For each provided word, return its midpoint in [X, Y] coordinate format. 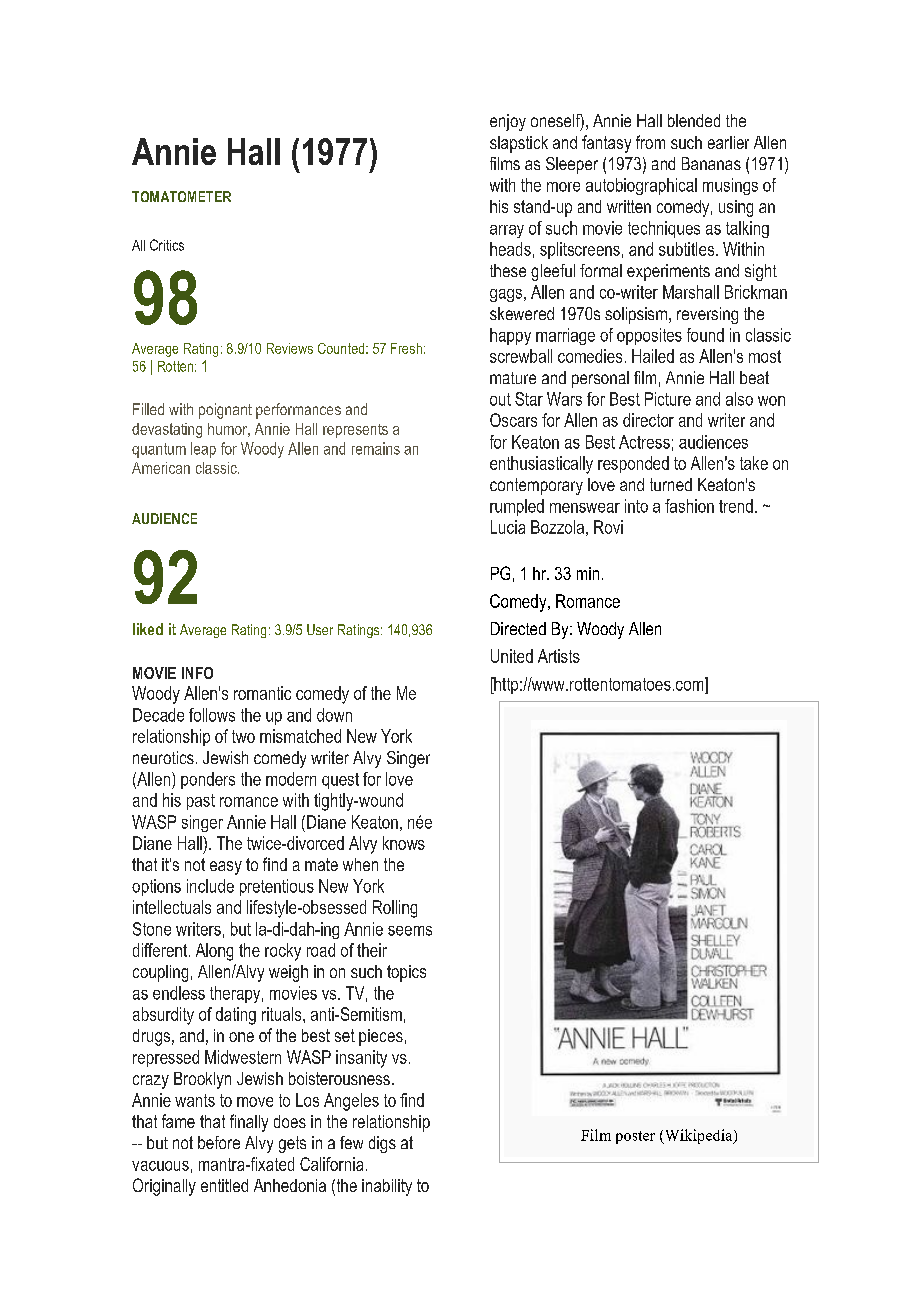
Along [214, 952]
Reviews [290, 348]
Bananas [711, 163]
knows [404, 843]
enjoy [508, 122]
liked [148, 629]
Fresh [406, 348]
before [219, 1142]
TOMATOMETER [181, 196]
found [705, 335]
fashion [689, 506]
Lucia [508, 527]
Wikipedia [698, 1136]
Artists [559, 656]
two [243, 736]
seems [410, 931]
